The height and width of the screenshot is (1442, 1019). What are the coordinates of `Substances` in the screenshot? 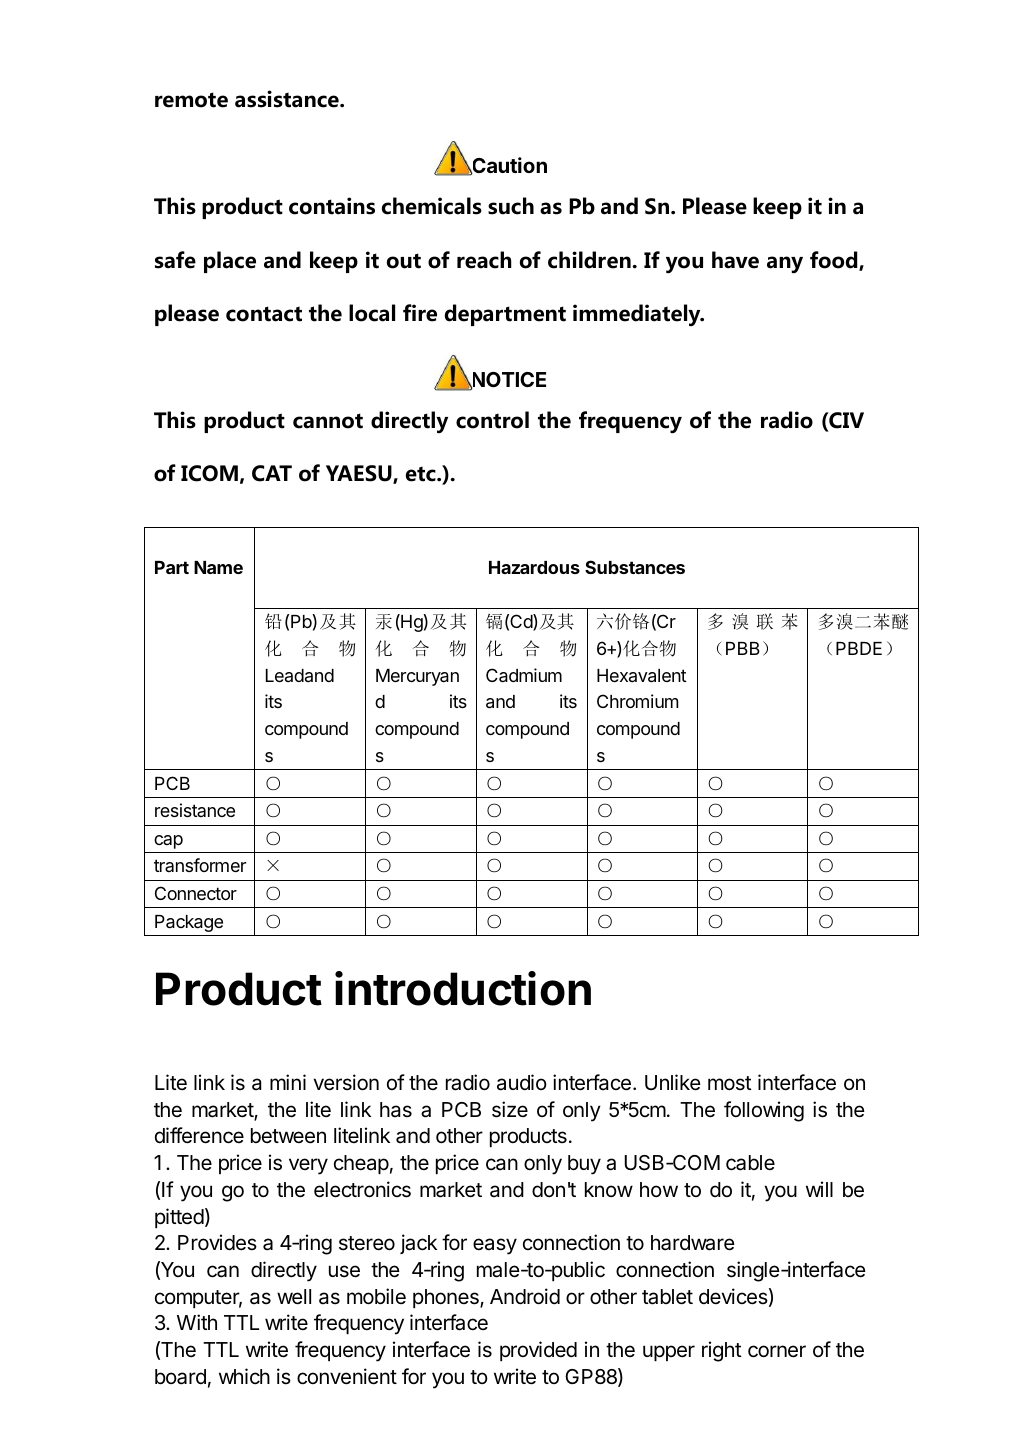 It's located at (635, 567).
